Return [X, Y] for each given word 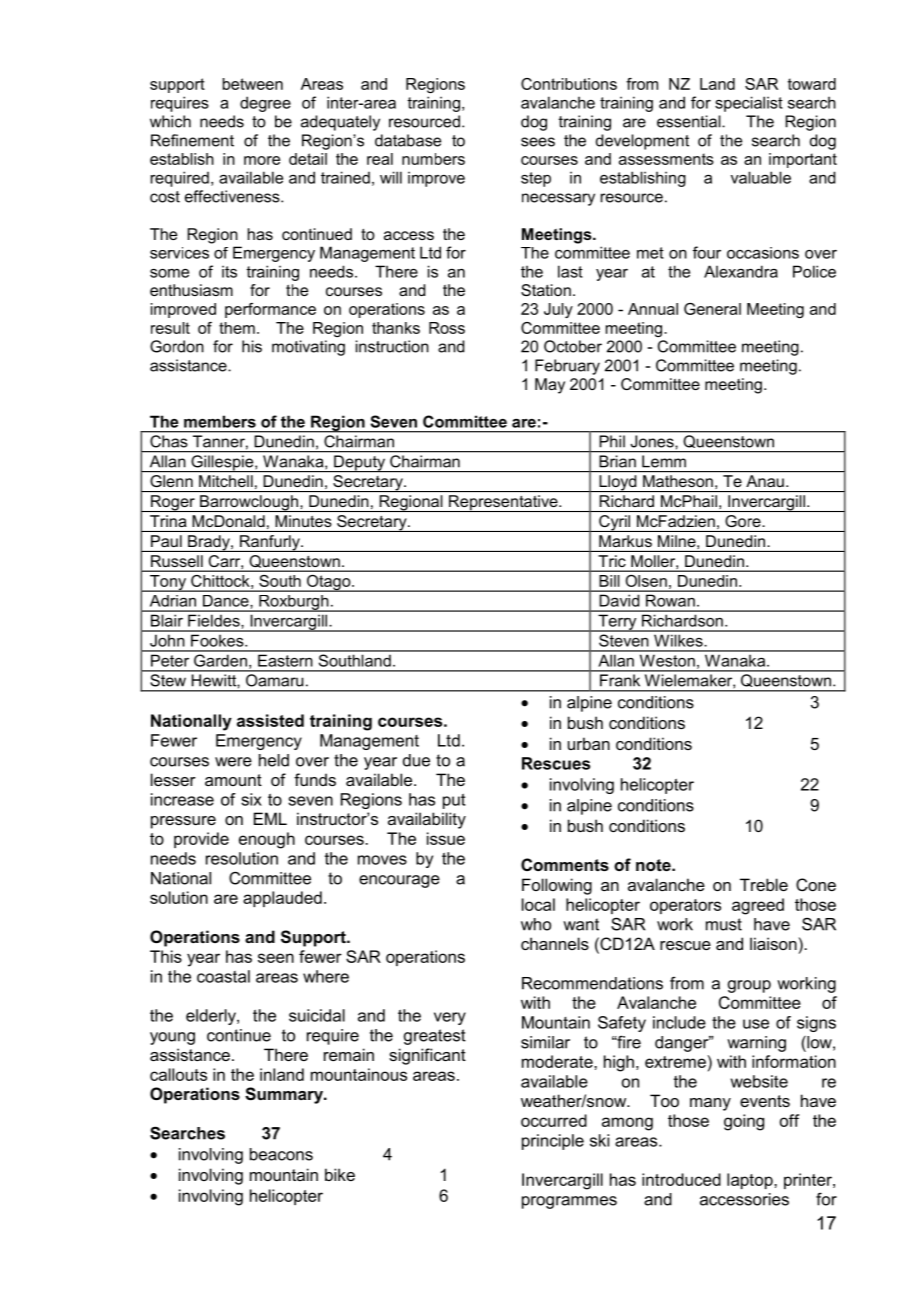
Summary [285, 1095]
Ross [447, 328]
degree [265, 104]
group [749, 986]
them [237, 328]
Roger [173, 503]
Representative [503, 503]
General [712, 309]
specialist [749, 104]
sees [538, 142]
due [416, 760]
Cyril [615, 523]
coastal [223, 976]
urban [589, 743]
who [536, 924]
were [233, 762]
